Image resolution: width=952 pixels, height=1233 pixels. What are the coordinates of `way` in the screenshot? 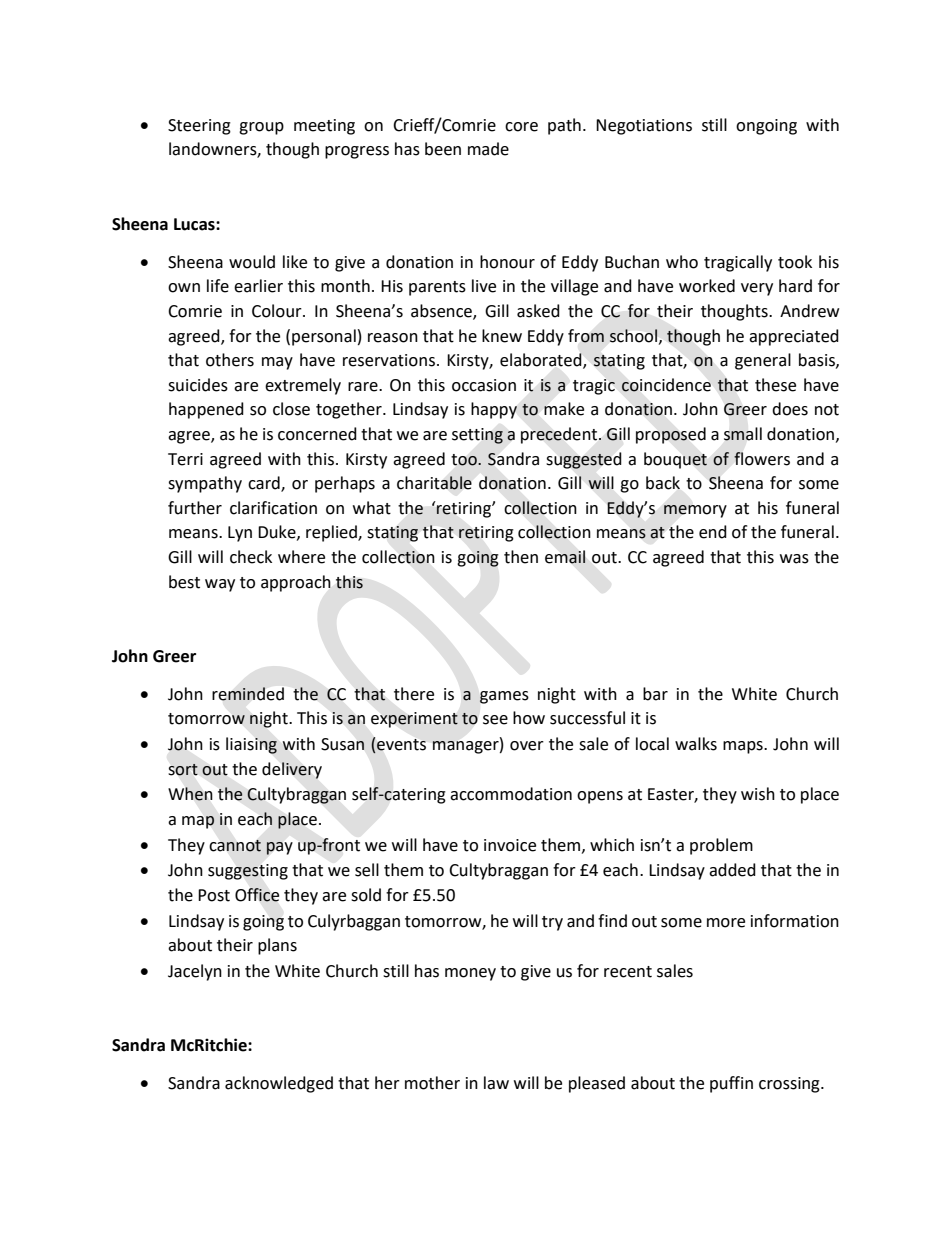 It's located at (220, 585).
